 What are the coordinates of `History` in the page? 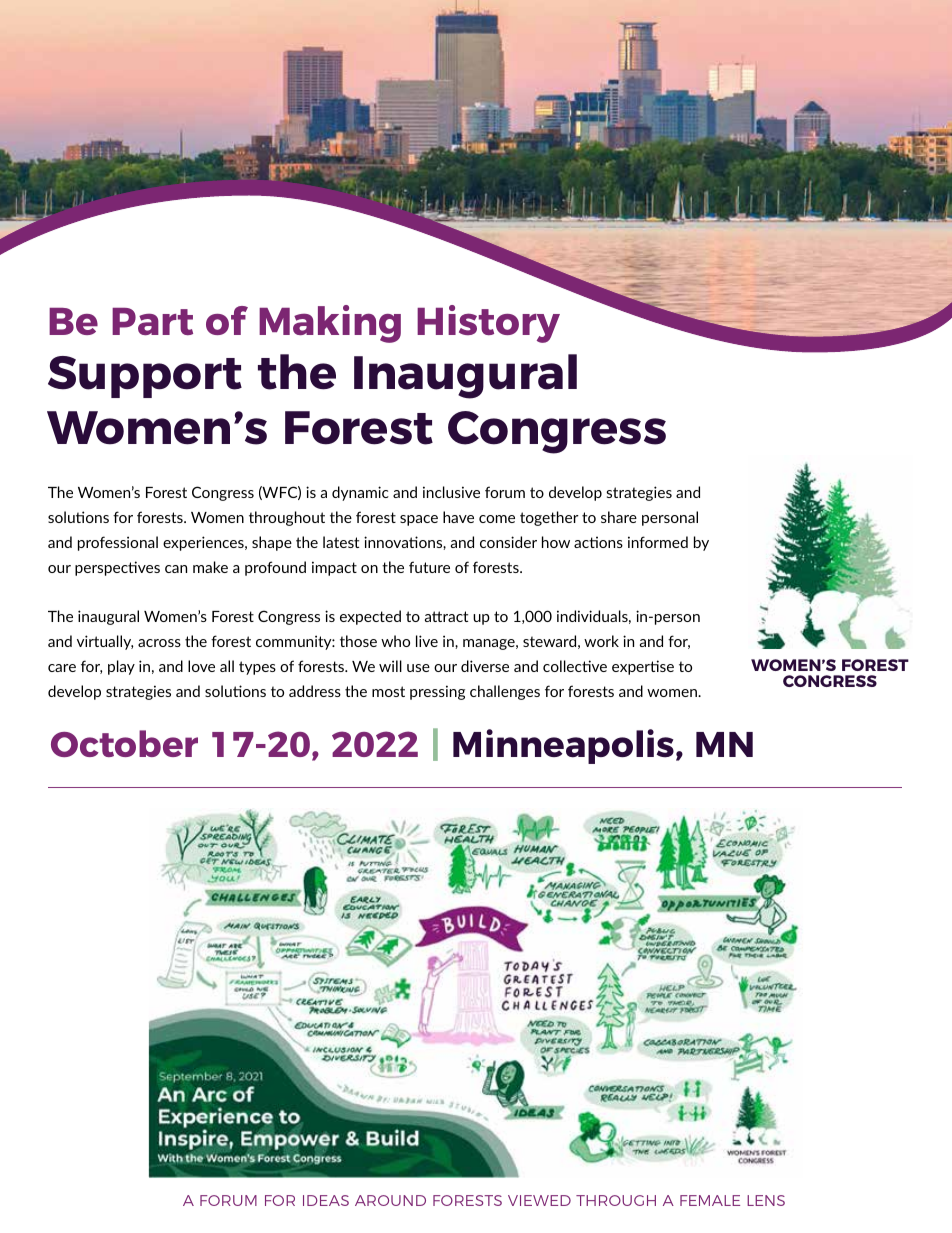 It's located at (488, 324).
